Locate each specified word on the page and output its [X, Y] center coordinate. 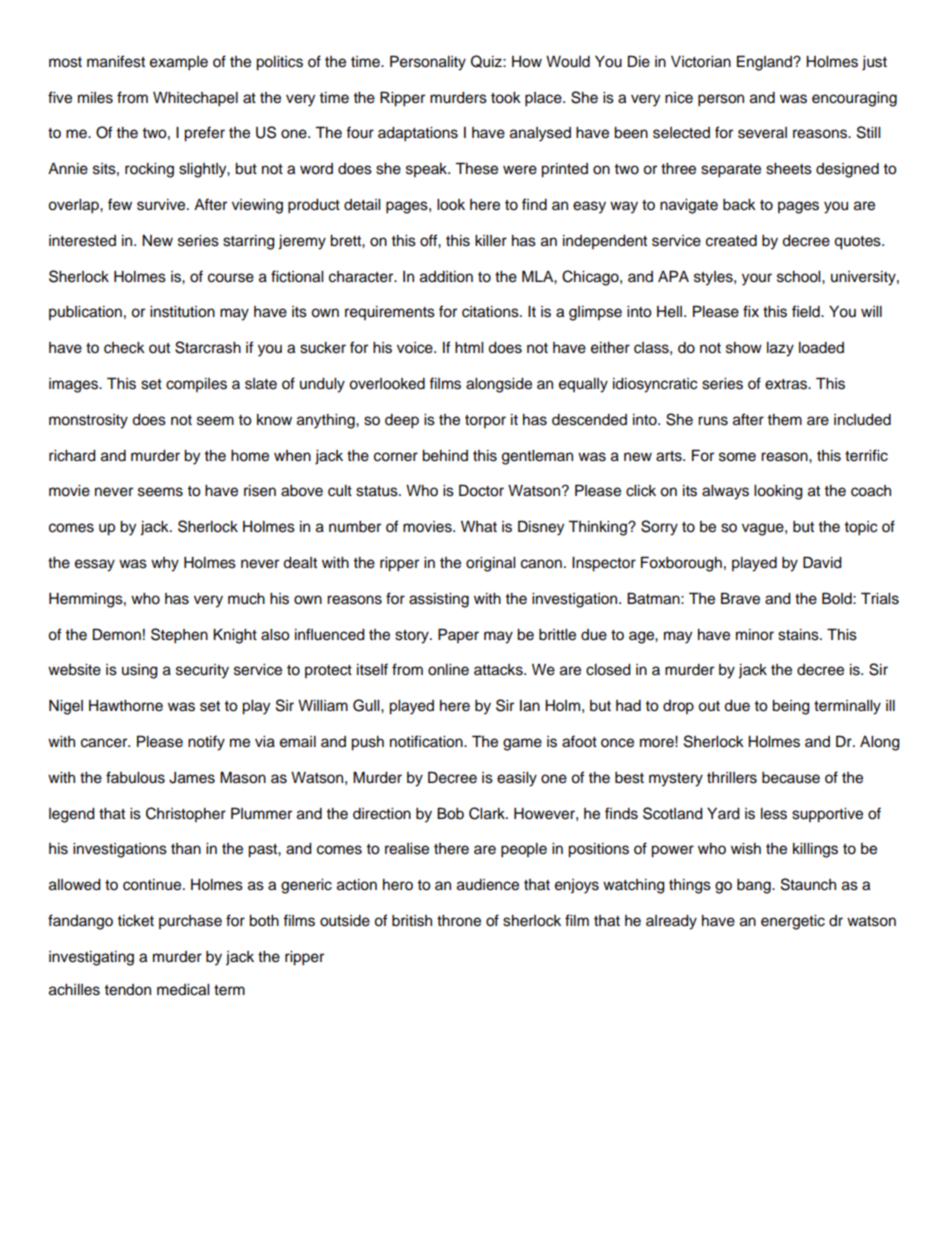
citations [491, 312]
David [822, 562]
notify [206, 743]
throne [459, 921]
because [791, 778]
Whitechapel [195, 99]
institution [182, 312]
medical [183, 990]
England [765, 63]
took [506, 98]
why [165, 564]
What [479, 527]
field [807, 311]
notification [427, 741]
